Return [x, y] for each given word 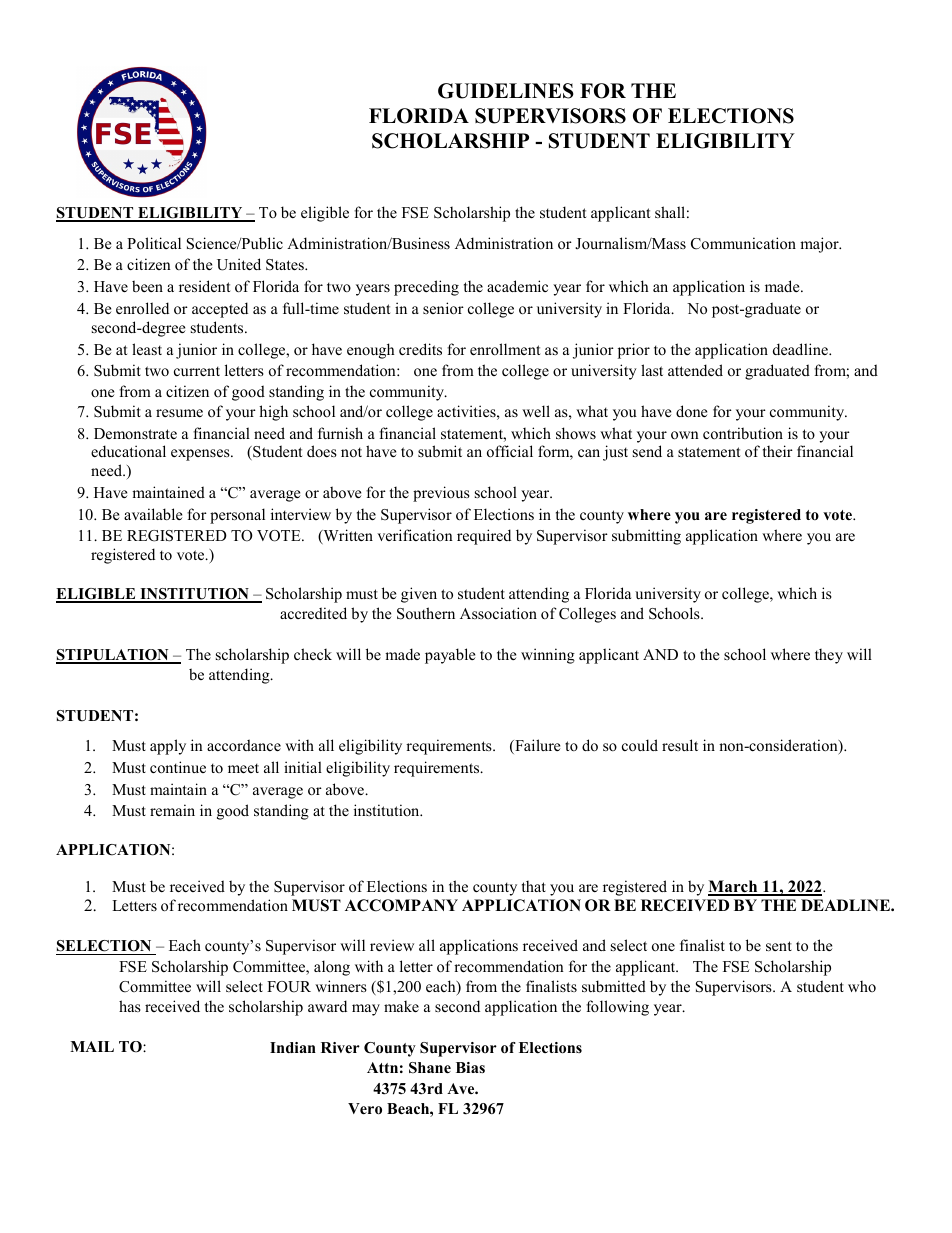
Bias [470, 1067]
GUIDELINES [506, 91]
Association [498, 613]
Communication [743, 243]
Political [154, 243]
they [829, 656]
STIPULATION [113, 656]
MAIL [92, 1046]
